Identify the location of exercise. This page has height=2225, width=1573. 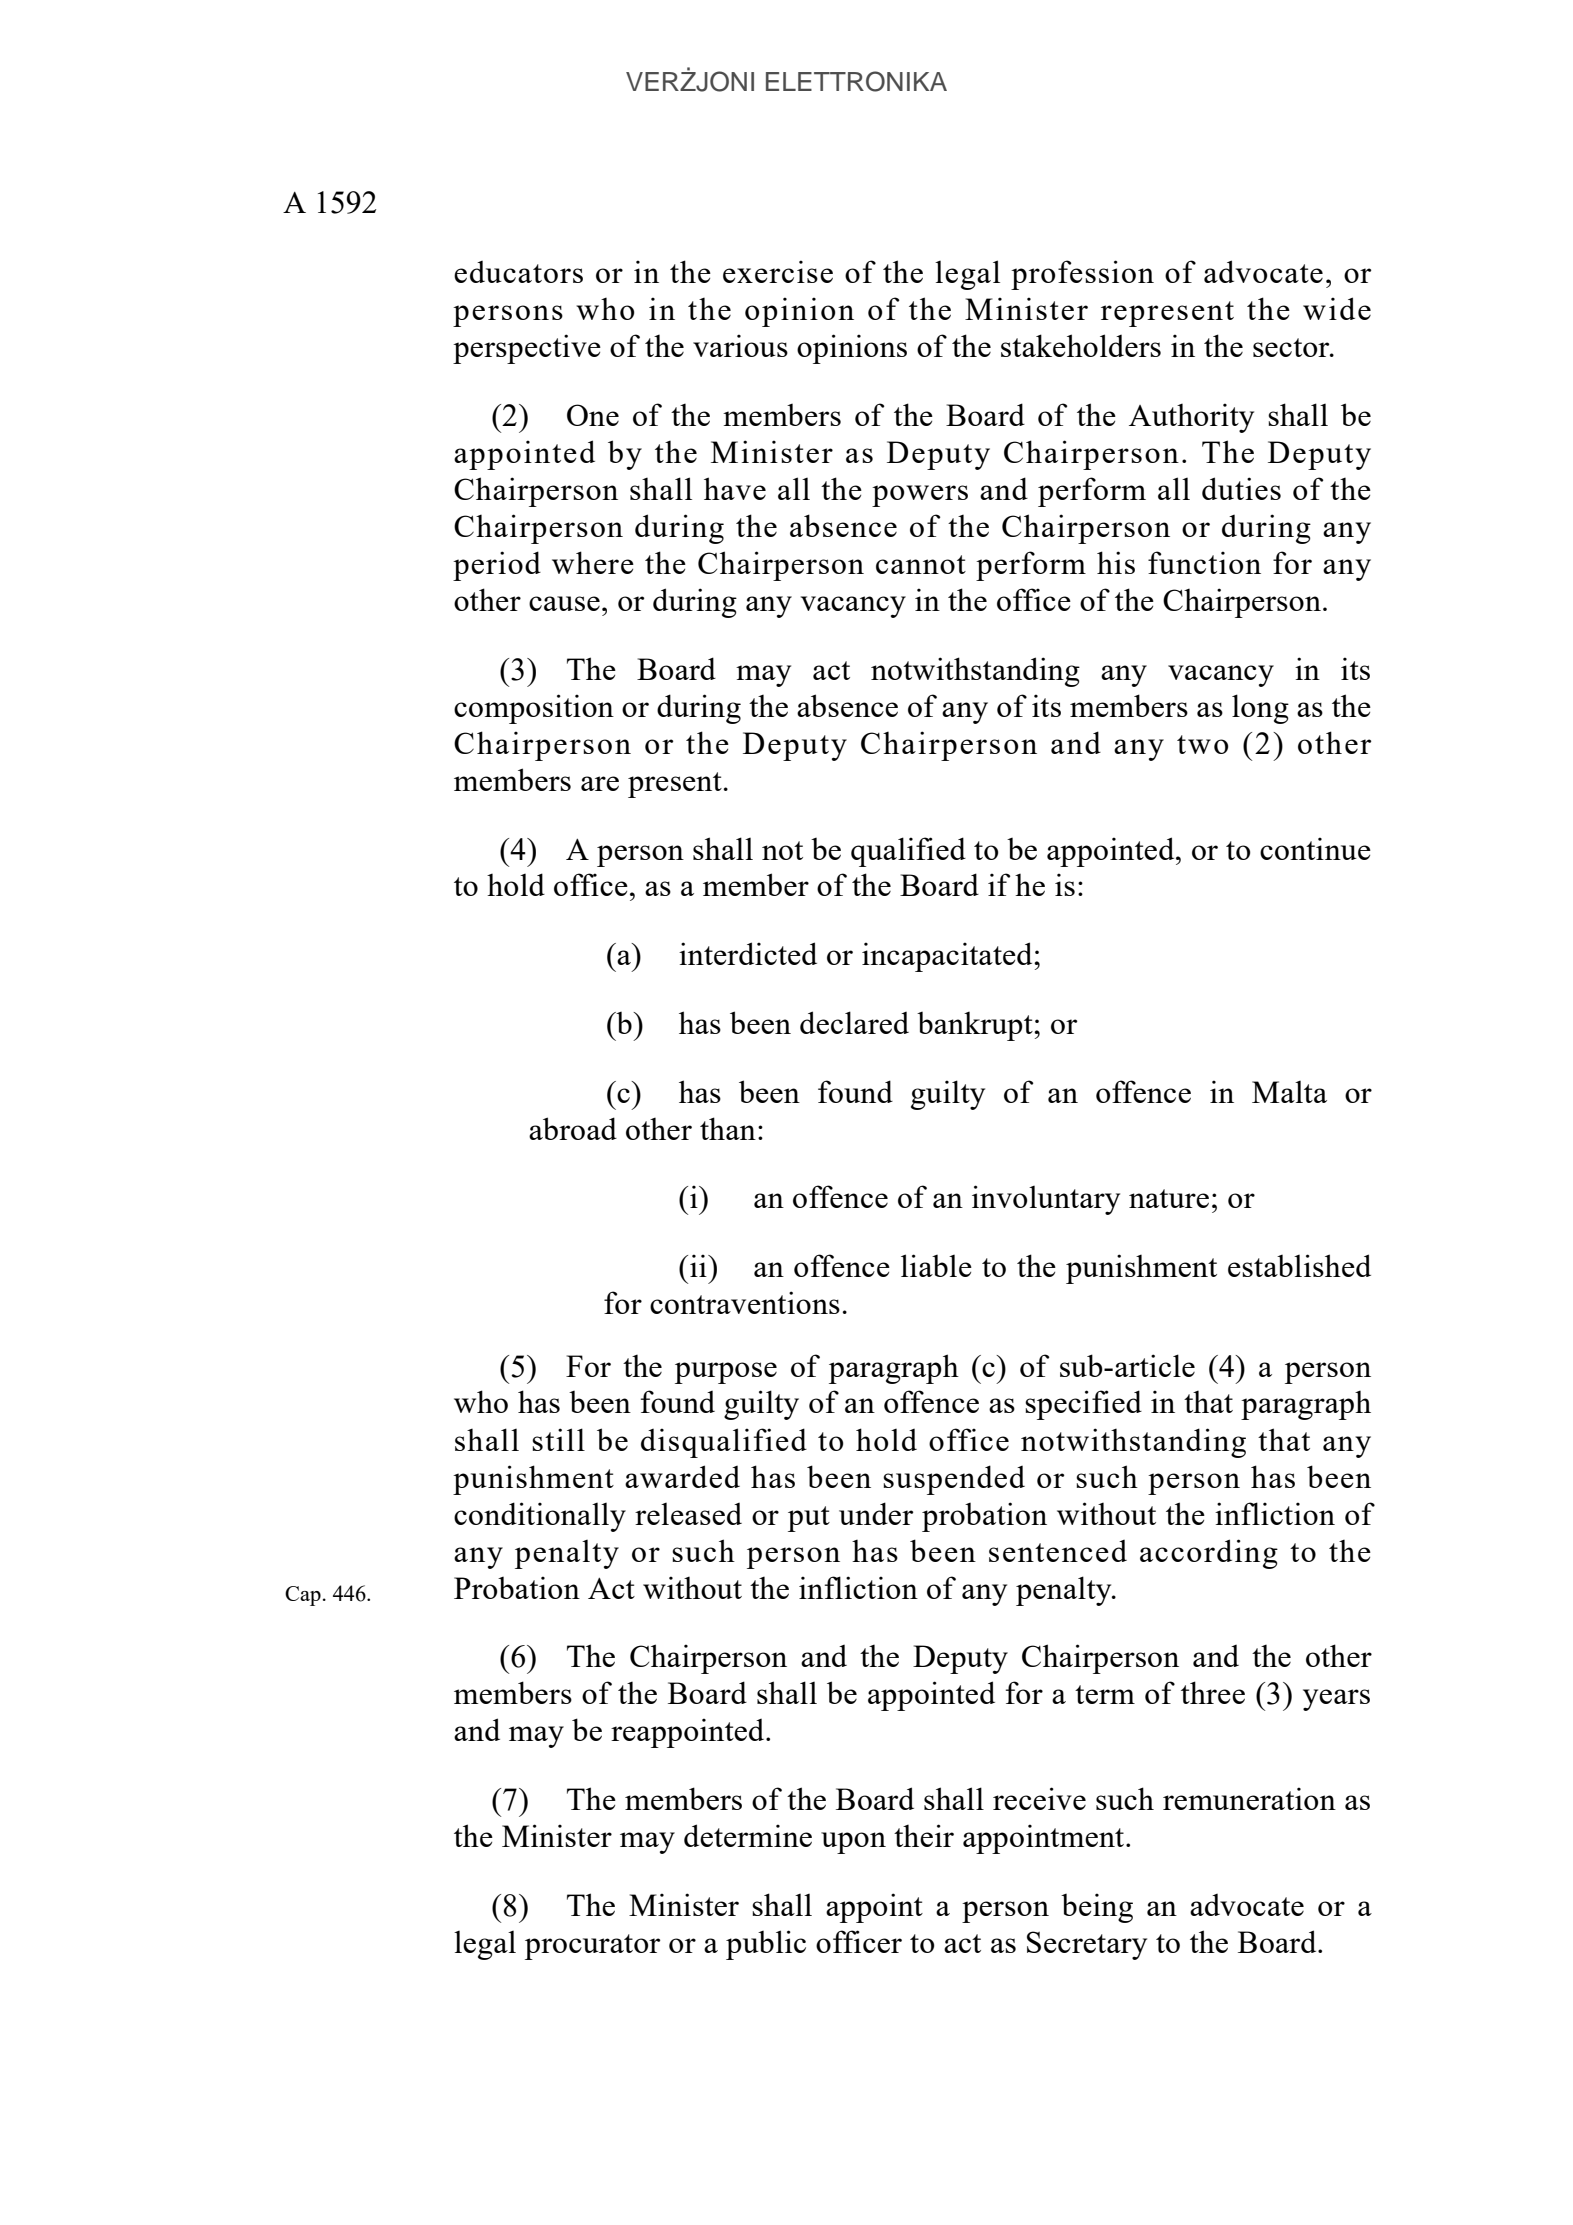
(778, 271).
